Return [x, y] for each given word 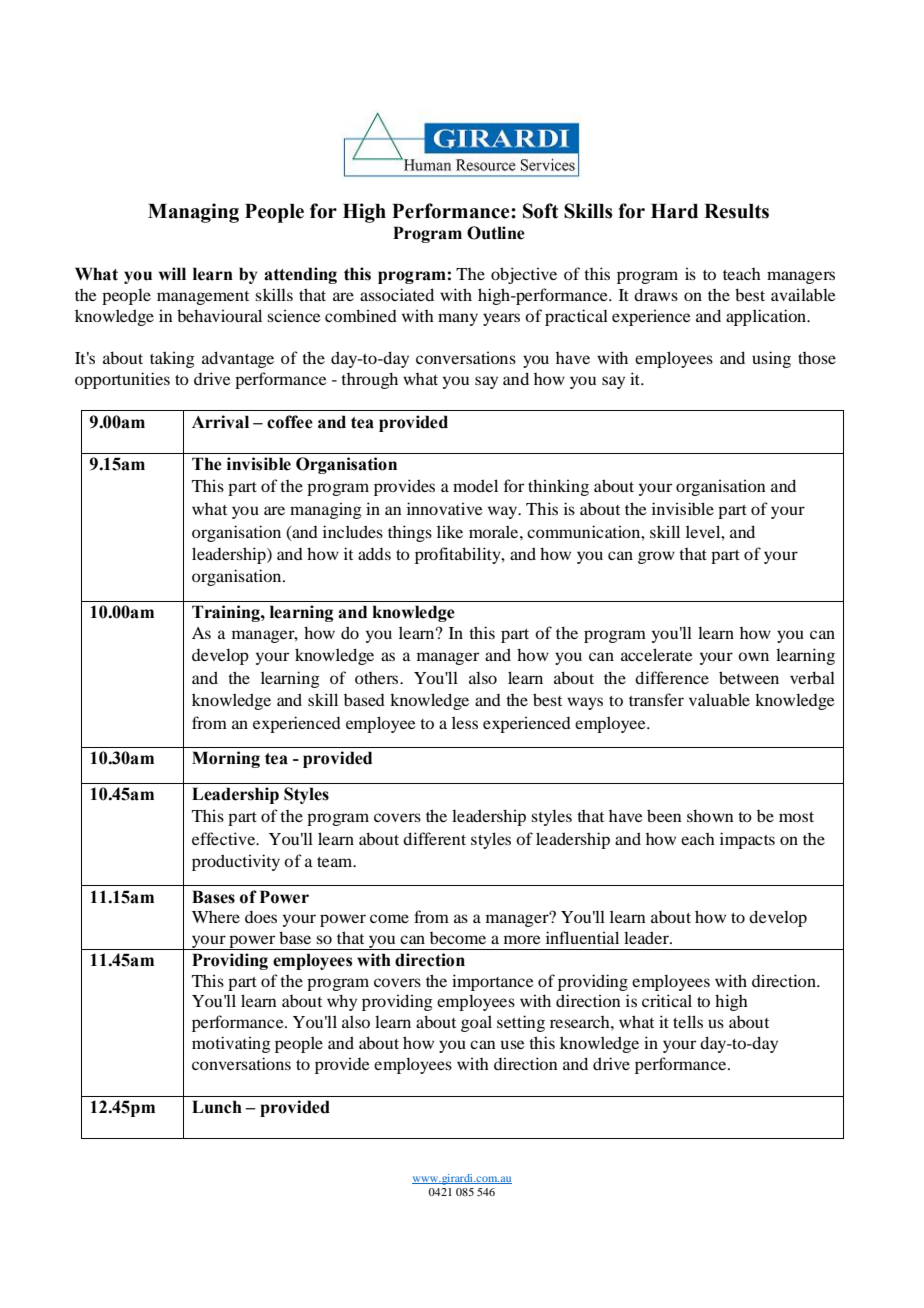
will [172, 273]
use [513, 1044]
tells [688, 1021]
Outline [496, 233]
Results [736, 211]
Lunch [217, 1107]
